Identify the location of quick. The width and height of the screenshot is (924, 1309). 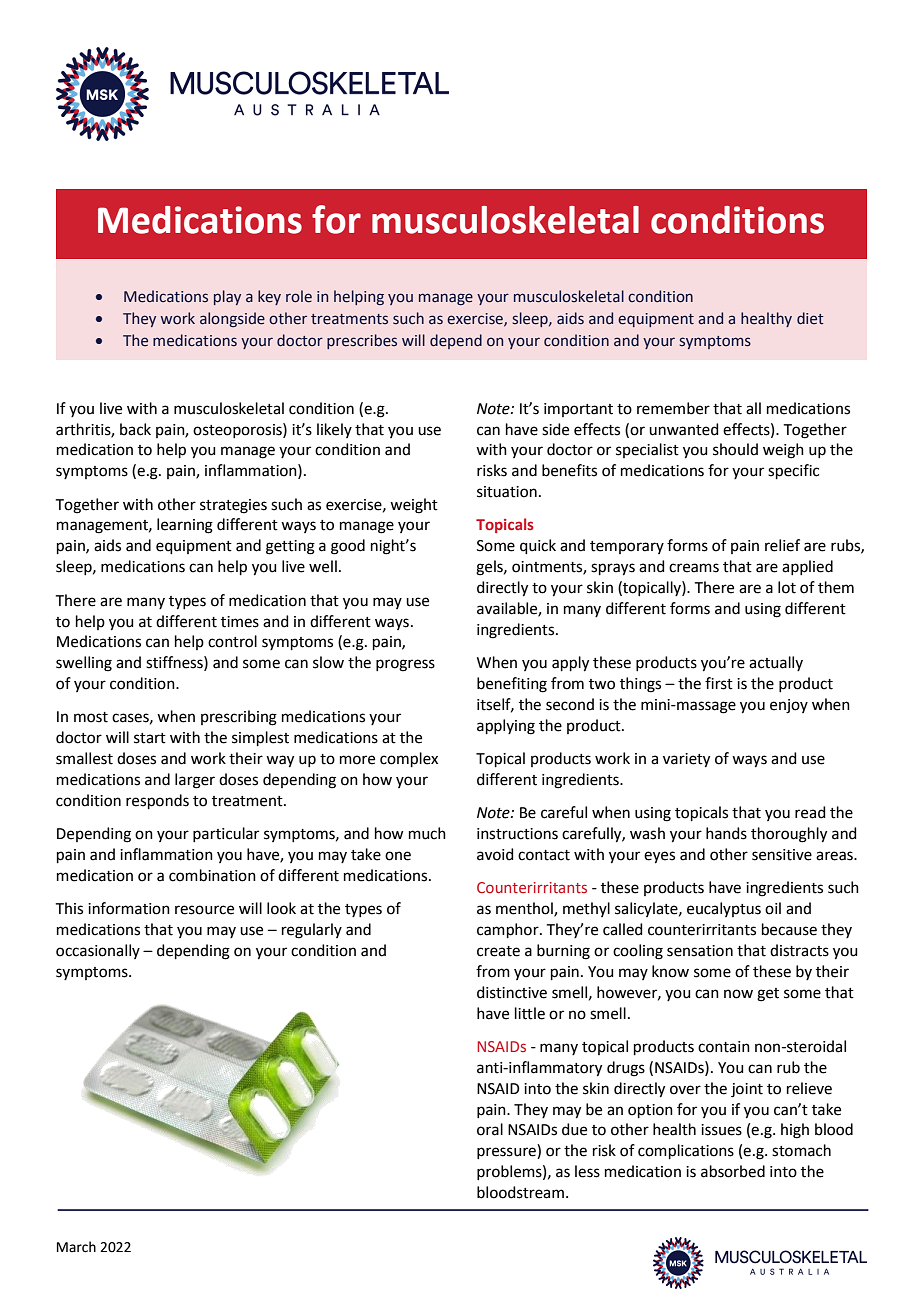
(538, 546).
